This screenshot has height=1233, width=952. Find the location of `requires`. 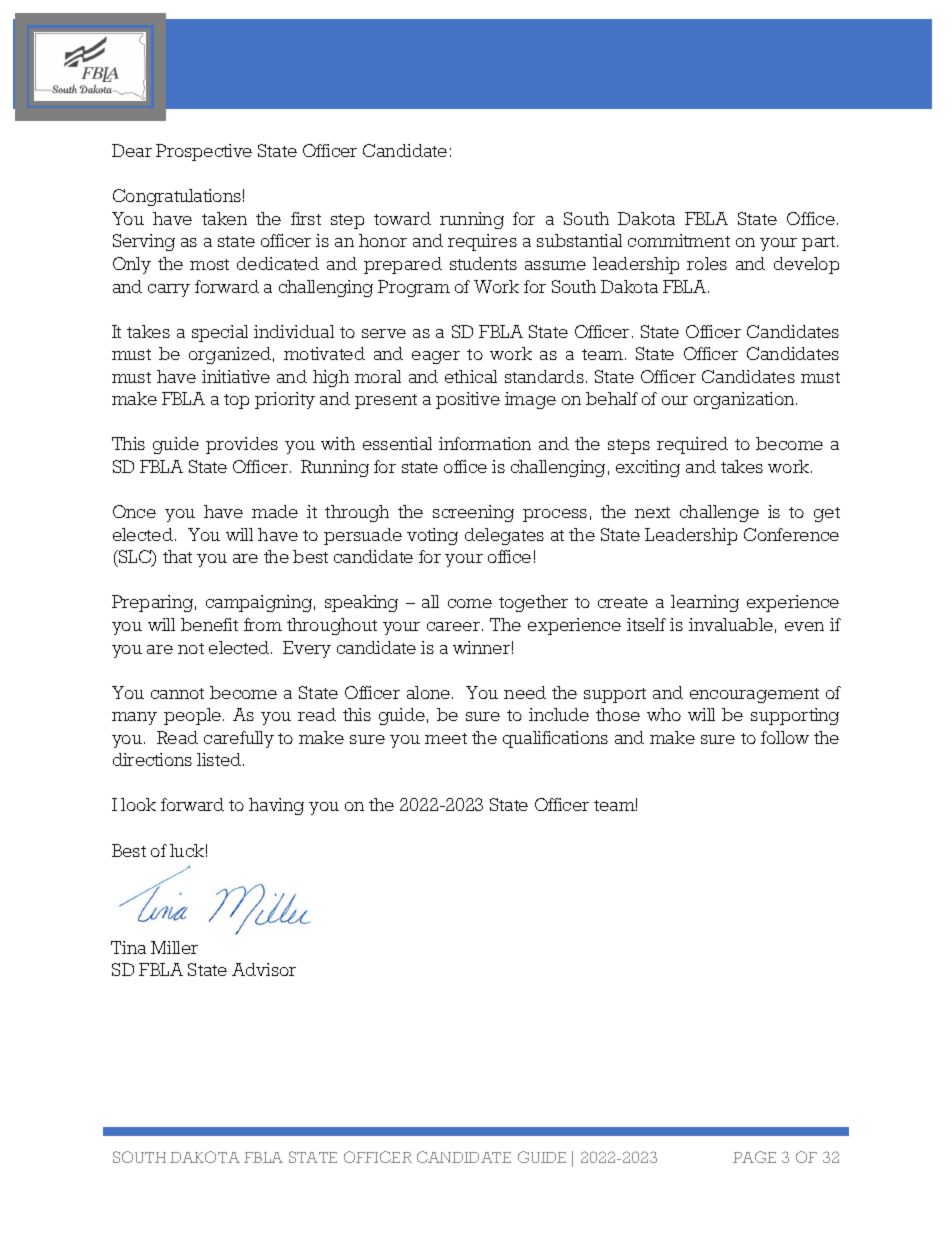

requires is located at coordinates (482, 242).
